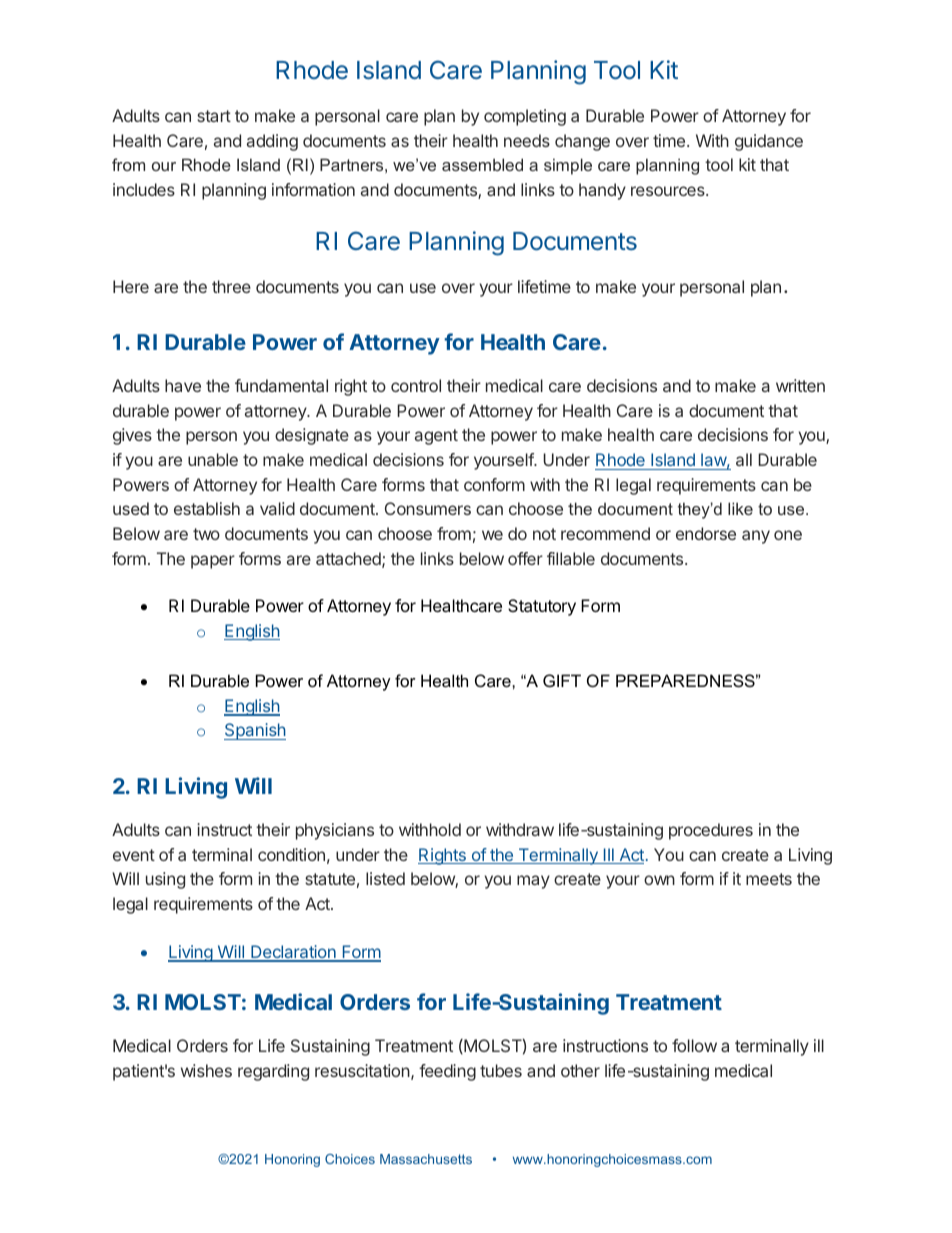  What do you see at coordinates (206, 1070) in the document?
I see `wishes` at bounding box center [206, 1070].
